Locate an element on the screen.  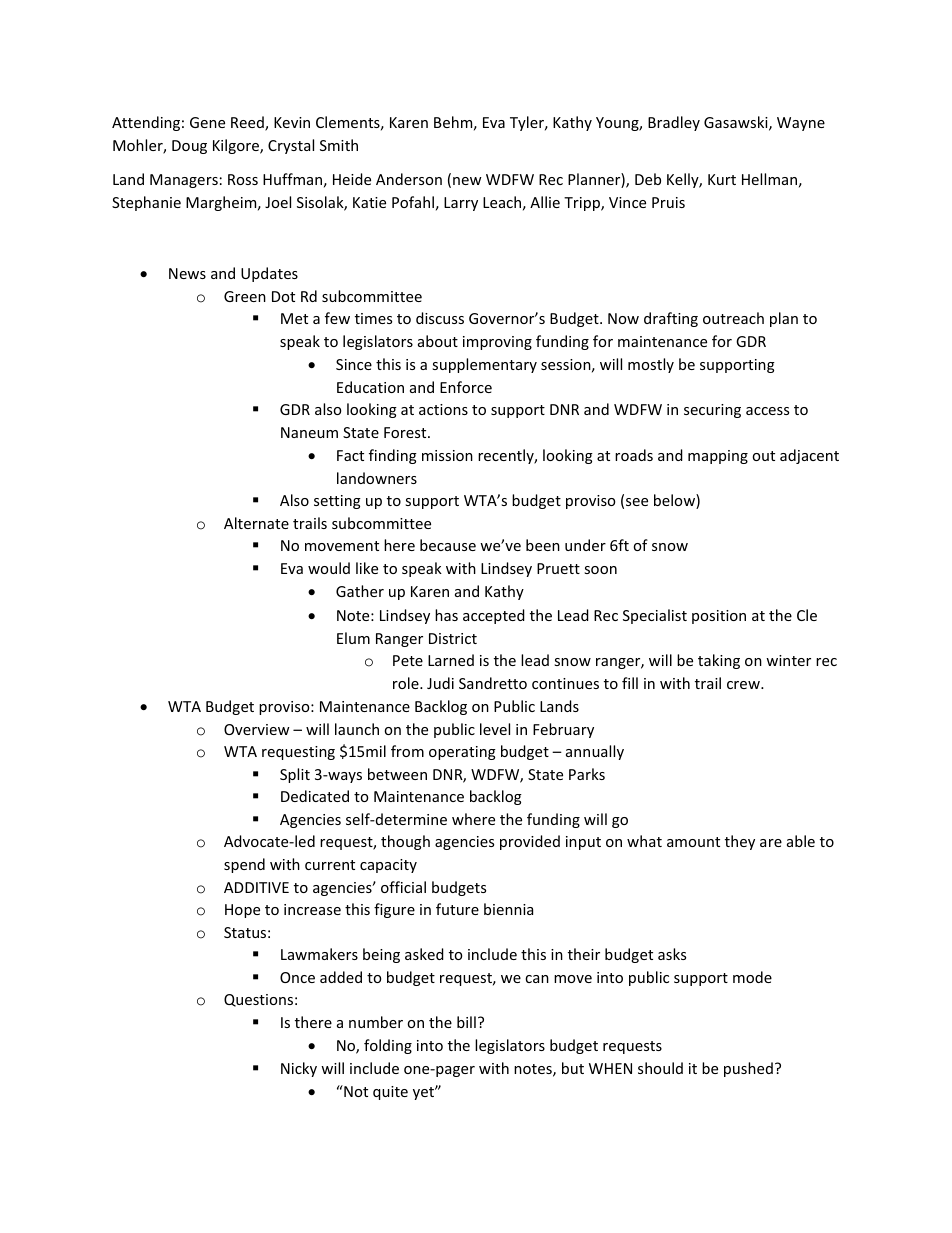
accepted is located at coordinates (494, 616).
